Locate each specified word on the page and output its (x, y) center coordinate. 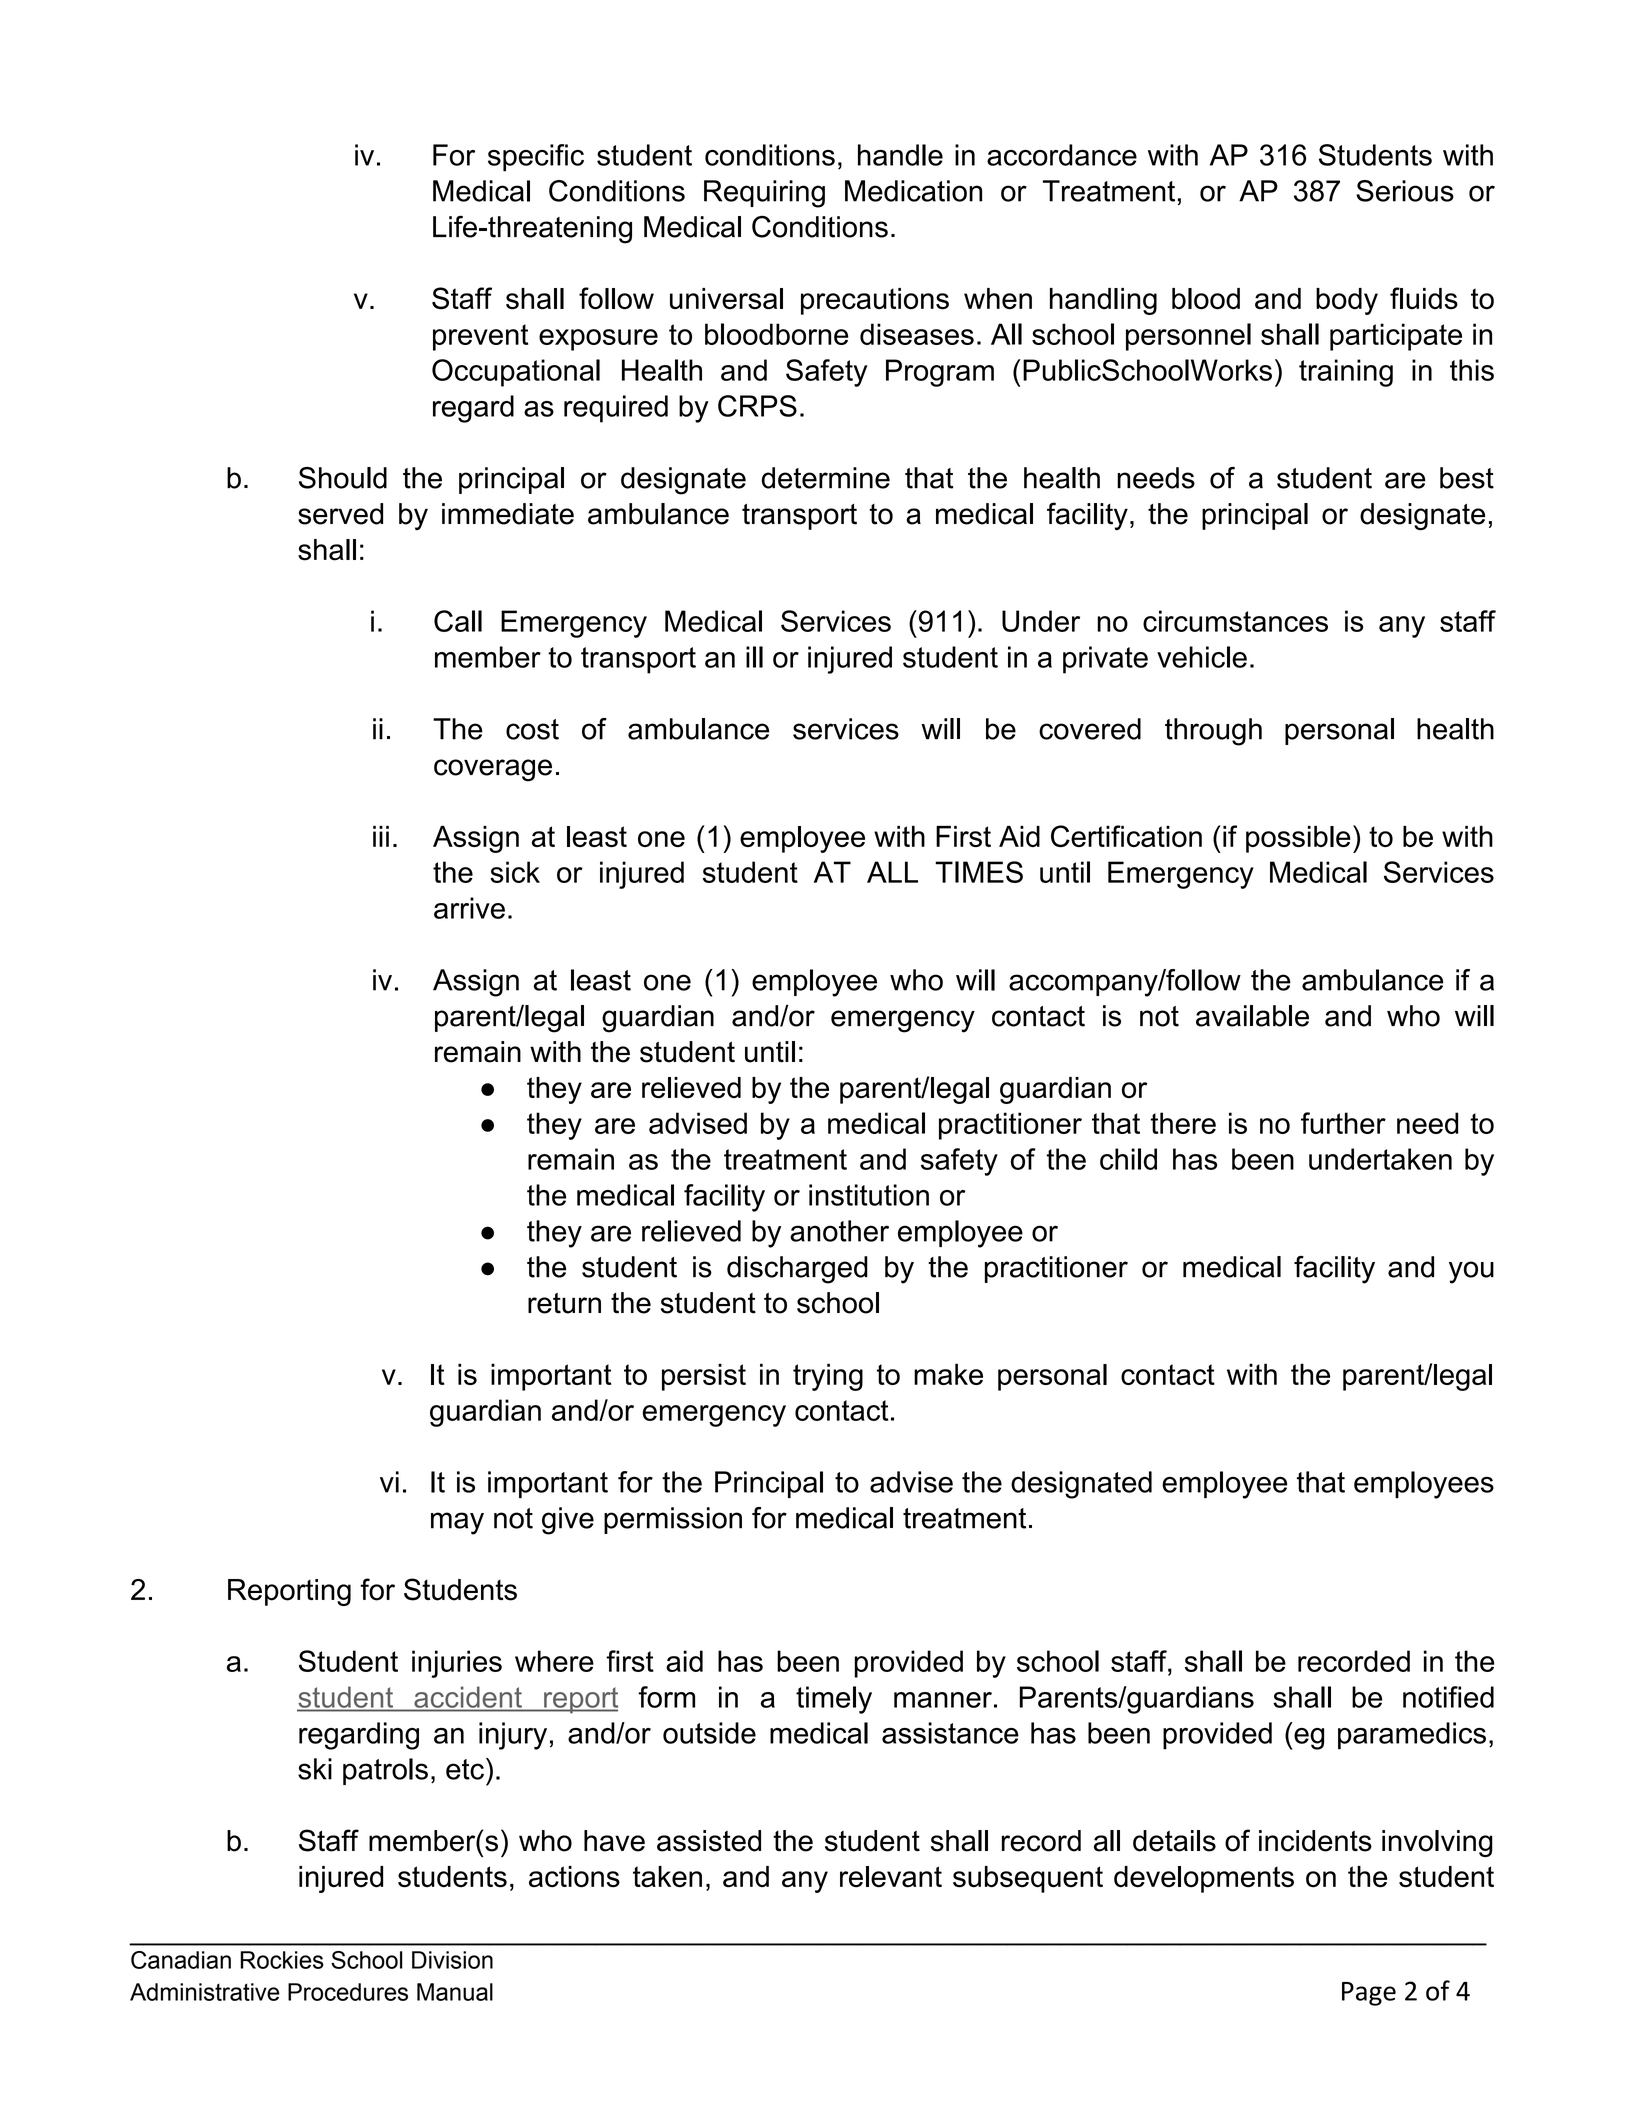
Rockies (282, 1960)
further (1343, 1123)
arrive (469, 908)
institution (869, 1195)
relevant (891, 1877)
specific (536, 158)
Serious (1405, 191)
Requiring (764, 194)
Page (1369, 1994)
